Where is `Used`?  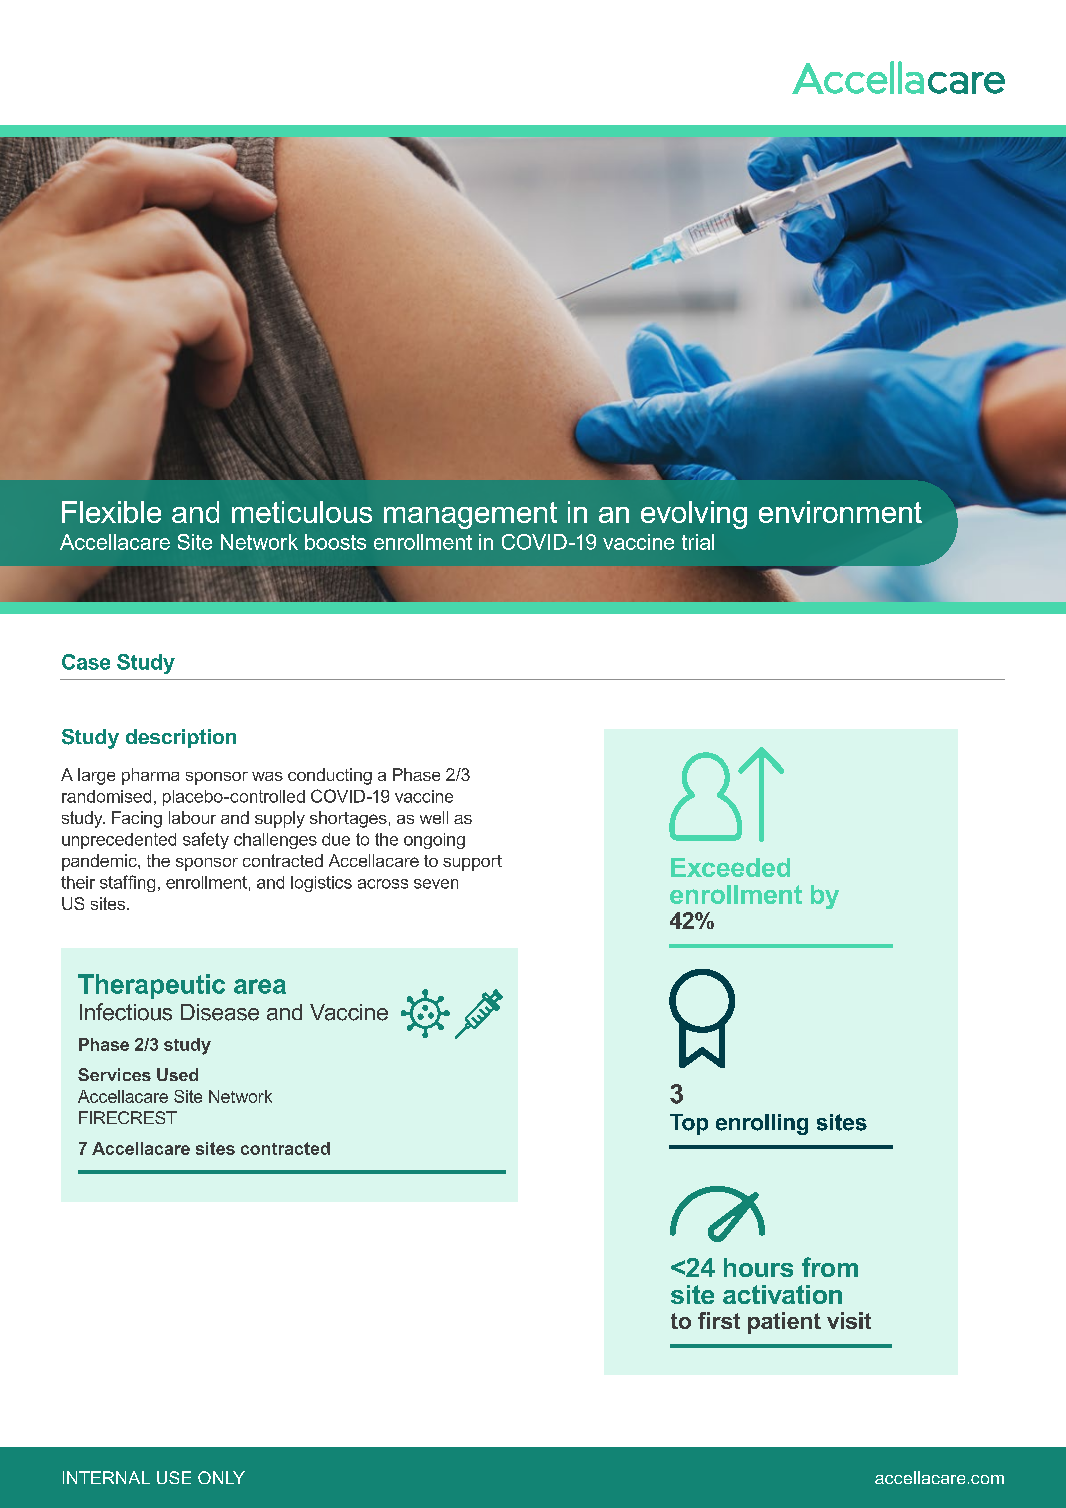
Used is located at coordinates (177, 1074).
